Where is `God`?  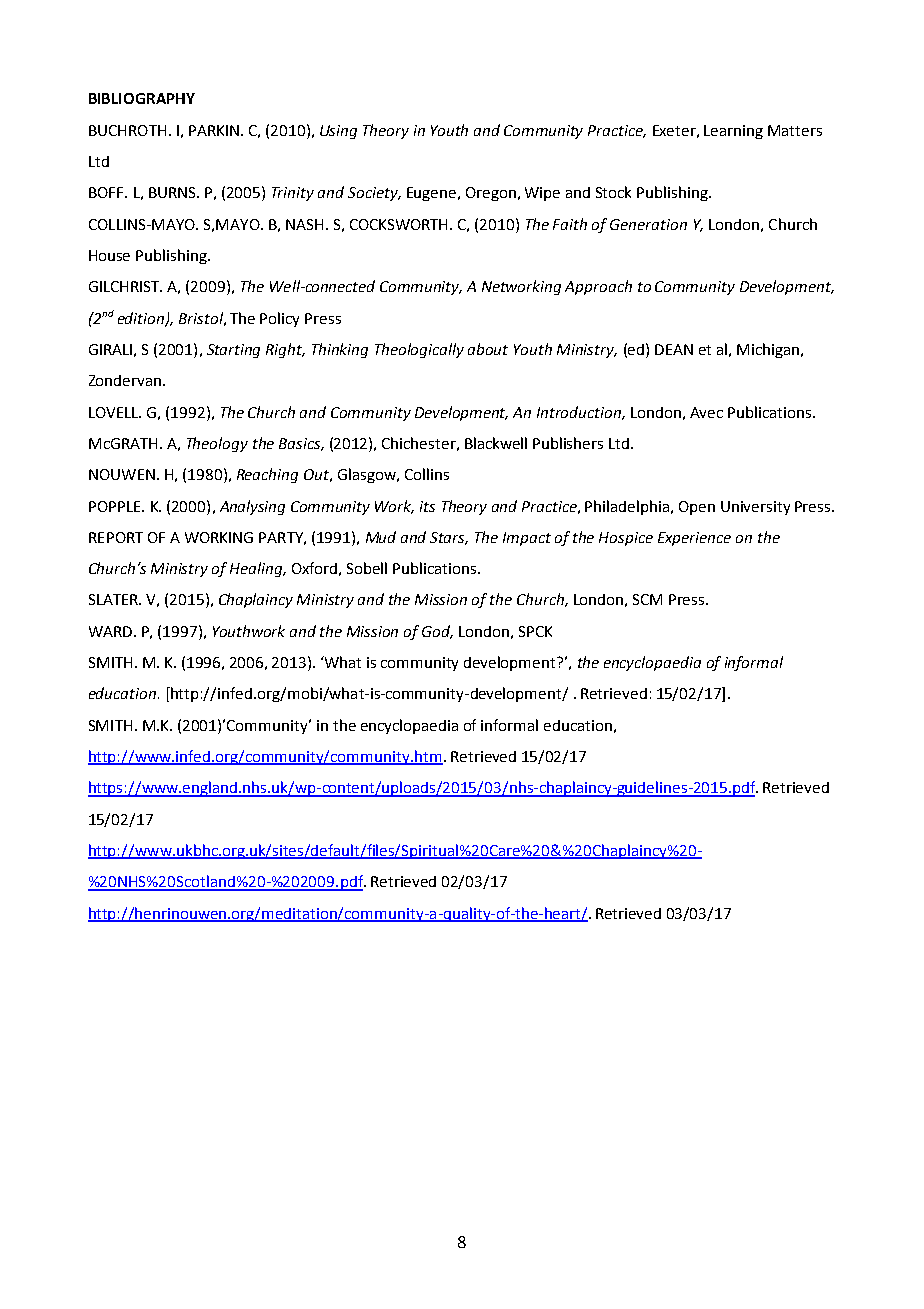
God is located at coordinates (437, 632).
